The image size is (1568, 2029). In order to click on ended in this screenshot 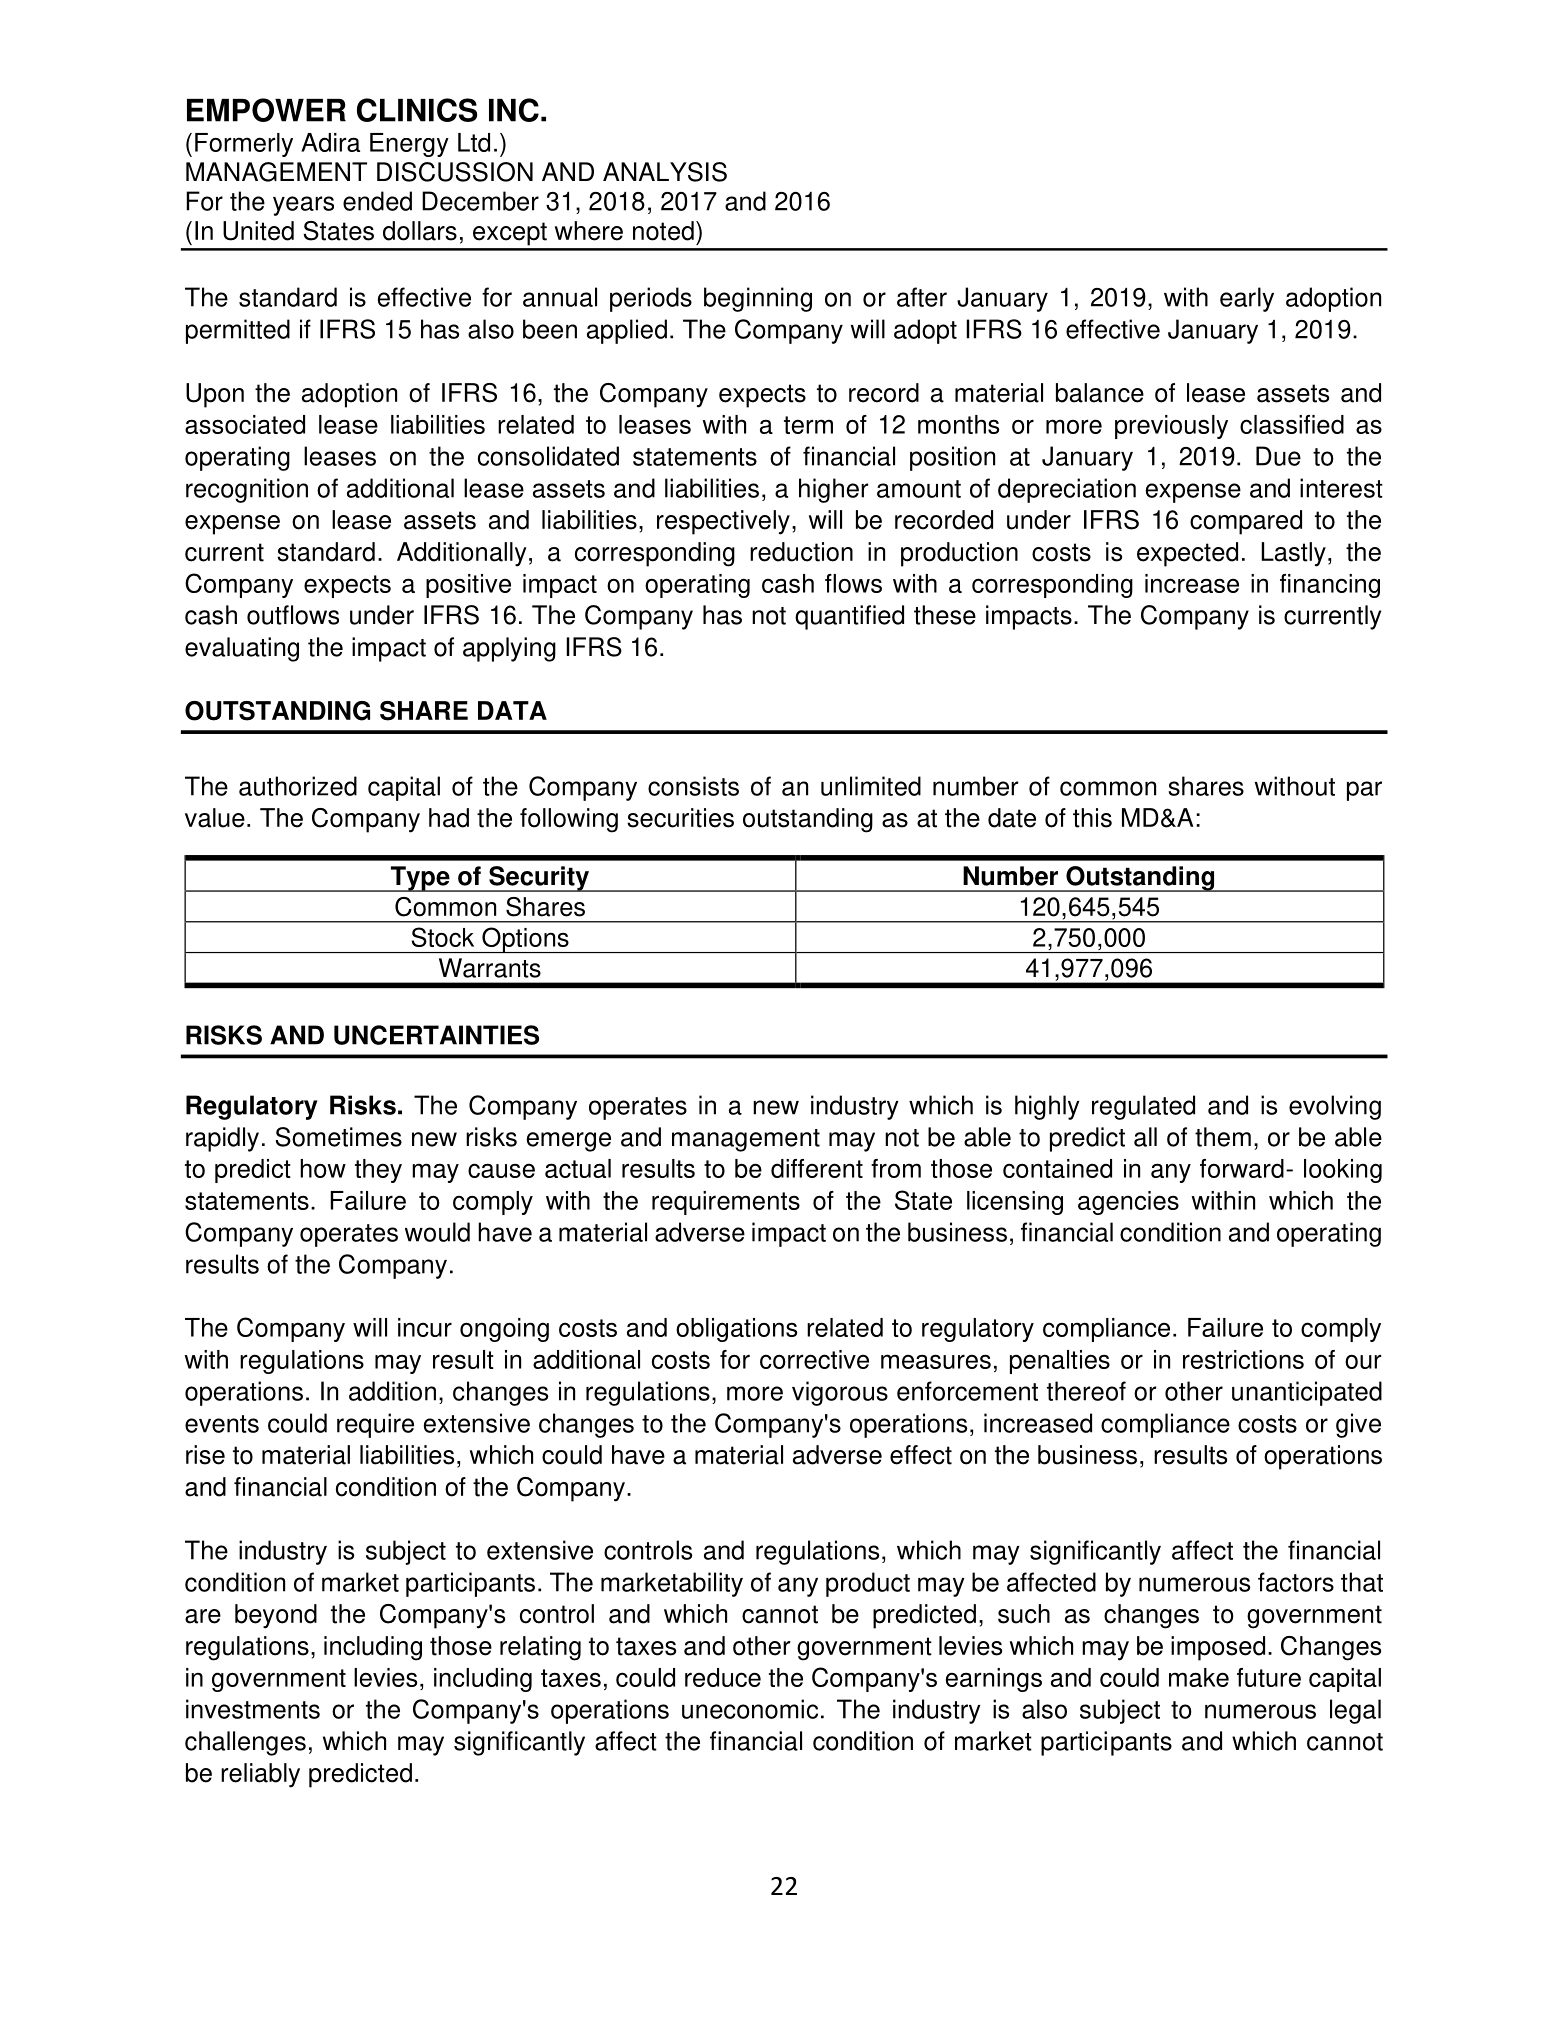, I will do `click(377, 201)`.
